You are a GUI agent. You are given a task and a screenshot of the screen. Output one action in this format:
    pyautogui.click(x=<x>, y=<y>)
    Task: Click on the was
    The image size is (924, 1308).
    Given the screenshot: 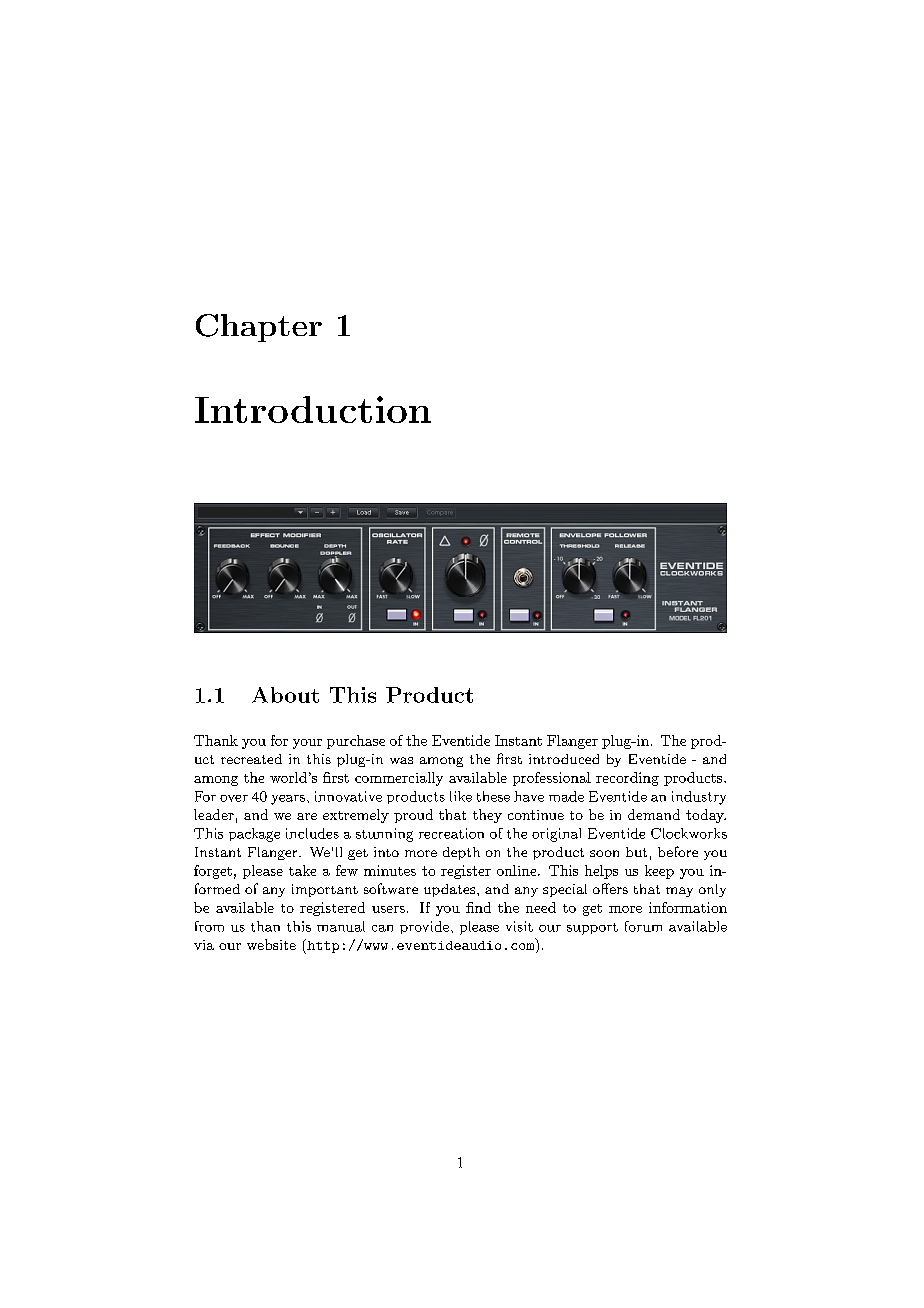 What is the action you would take?
    pyautogui.click(x=401, y=760)
